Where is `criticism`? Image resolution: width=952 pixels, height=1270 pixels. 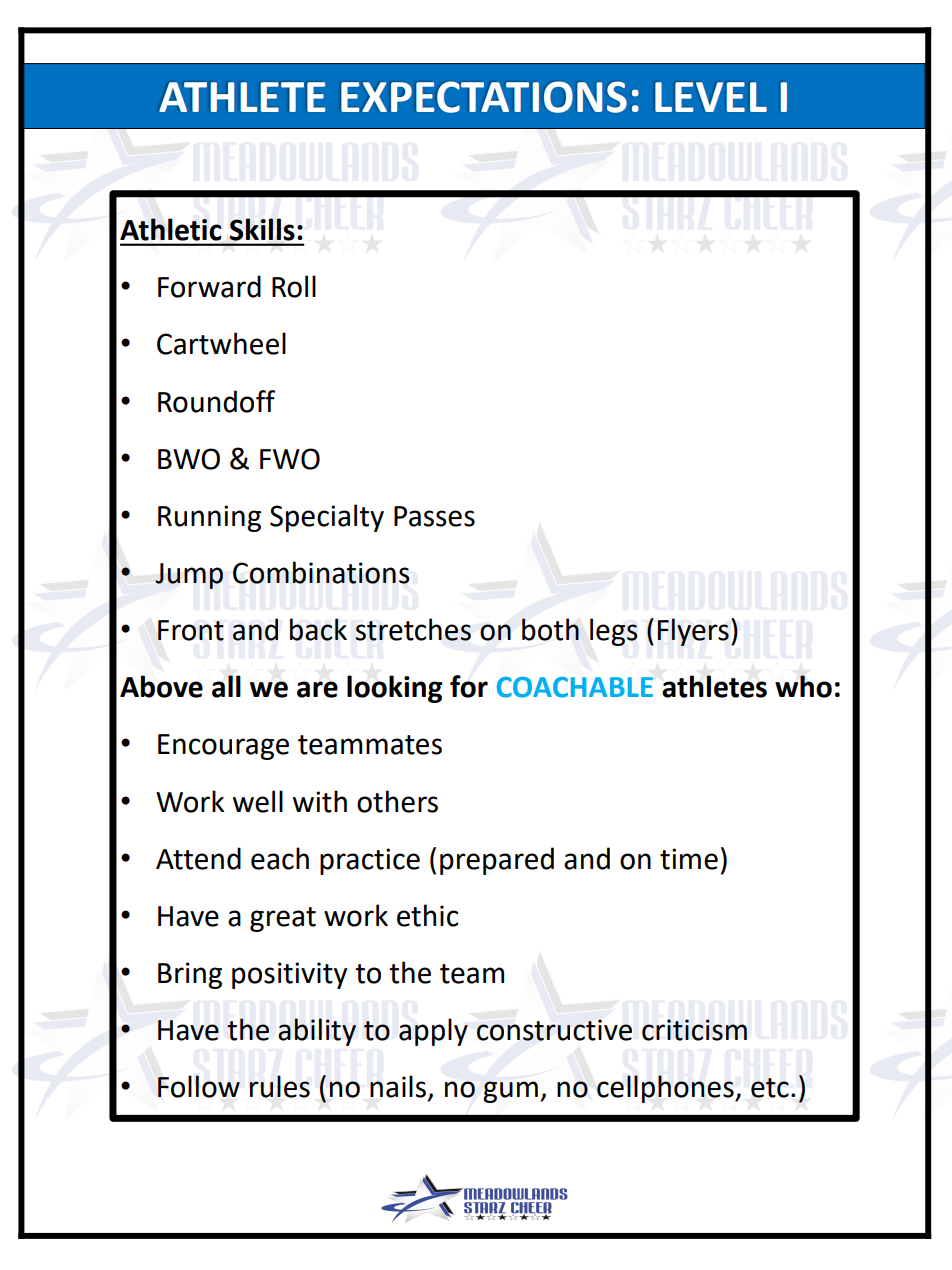 criticism is located at coordinates (694, 1030).
